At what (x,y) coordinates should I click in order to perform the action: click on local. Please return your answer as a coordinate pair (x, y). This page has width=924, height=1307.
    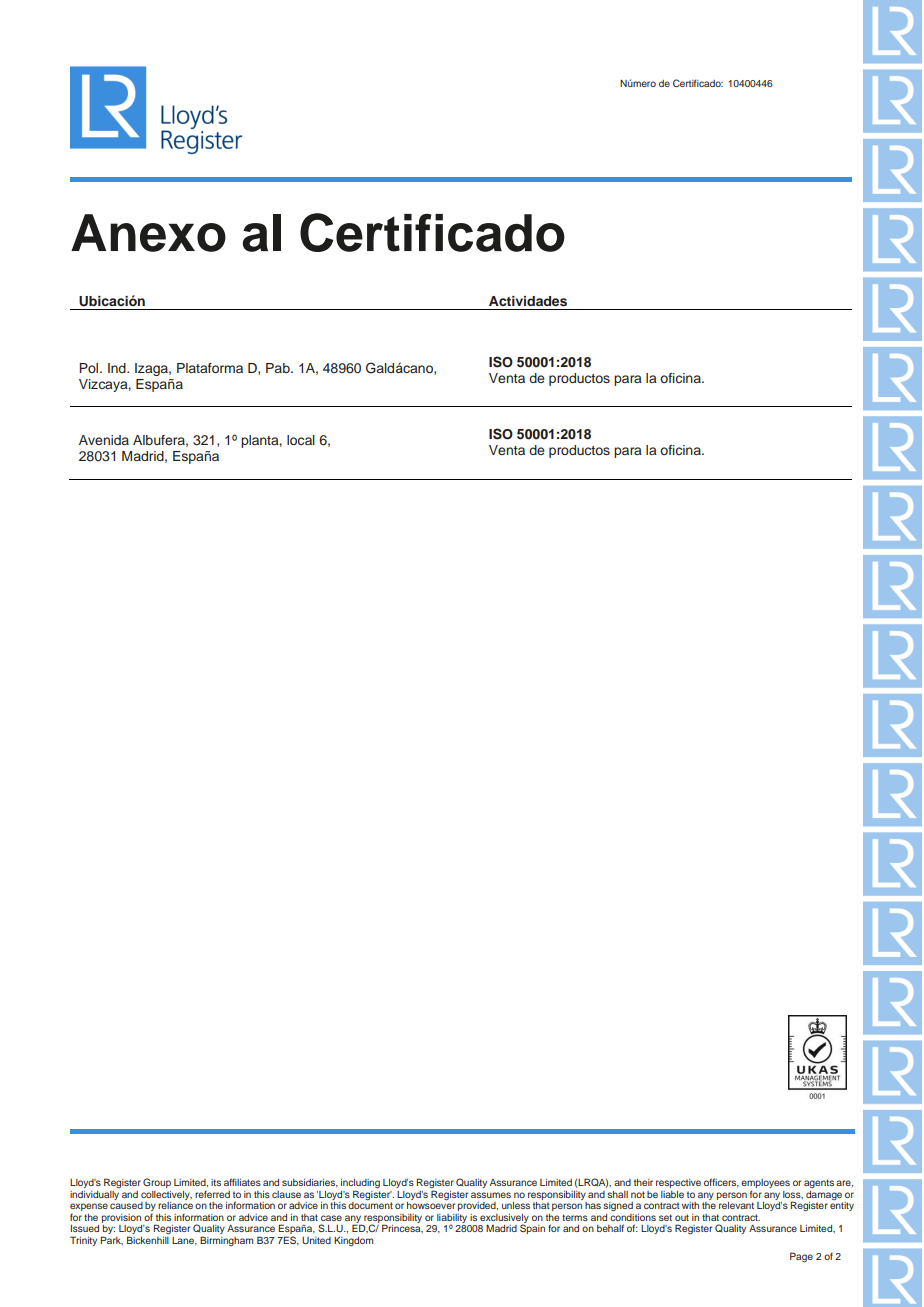
    Looking at the image, I should click on (301, 440).
